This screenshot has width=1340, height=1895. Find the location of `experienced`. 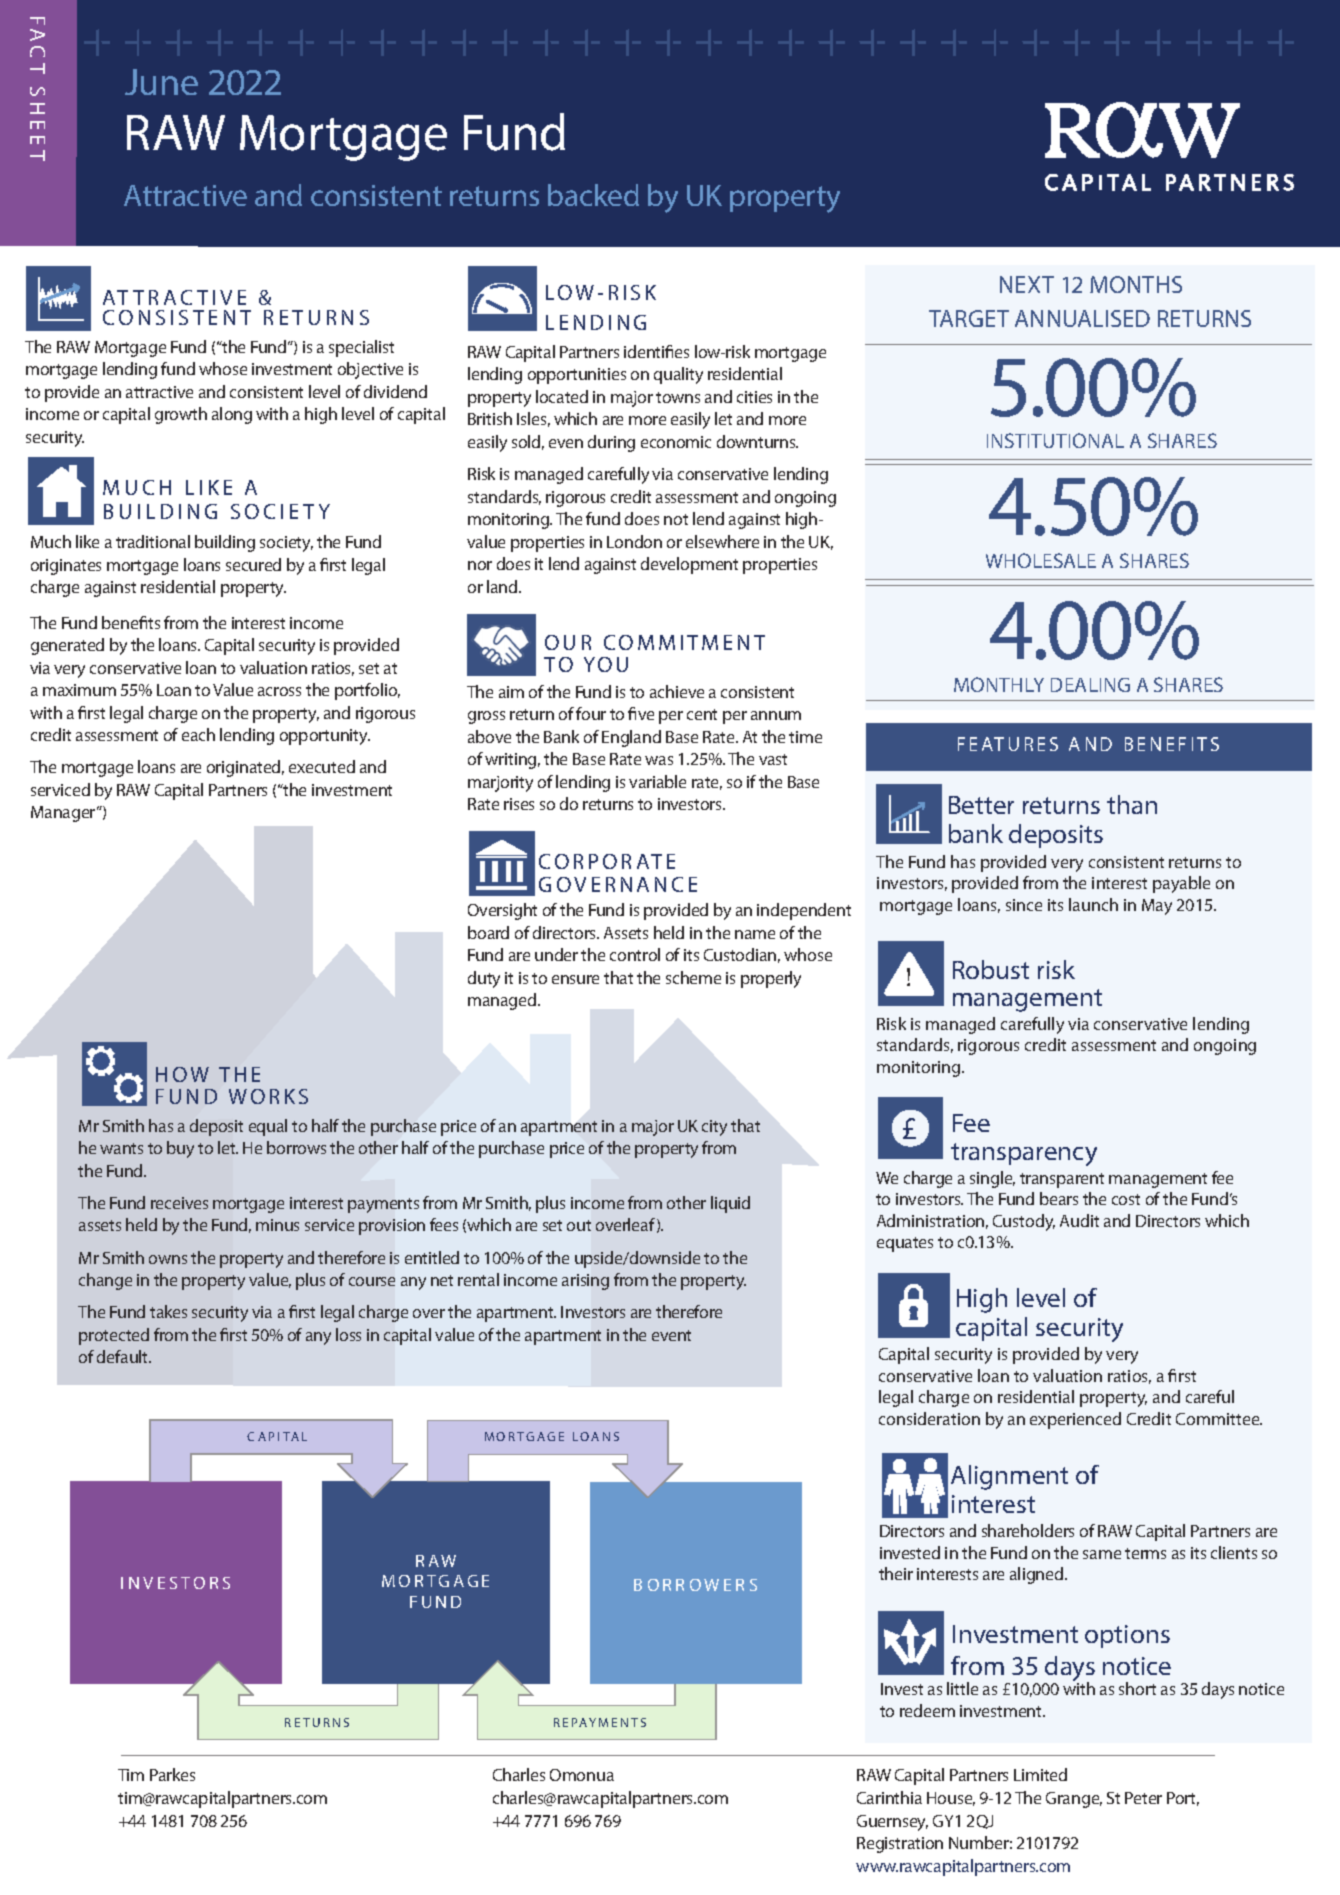

experienced is located at coordinates (1075, 1420).
